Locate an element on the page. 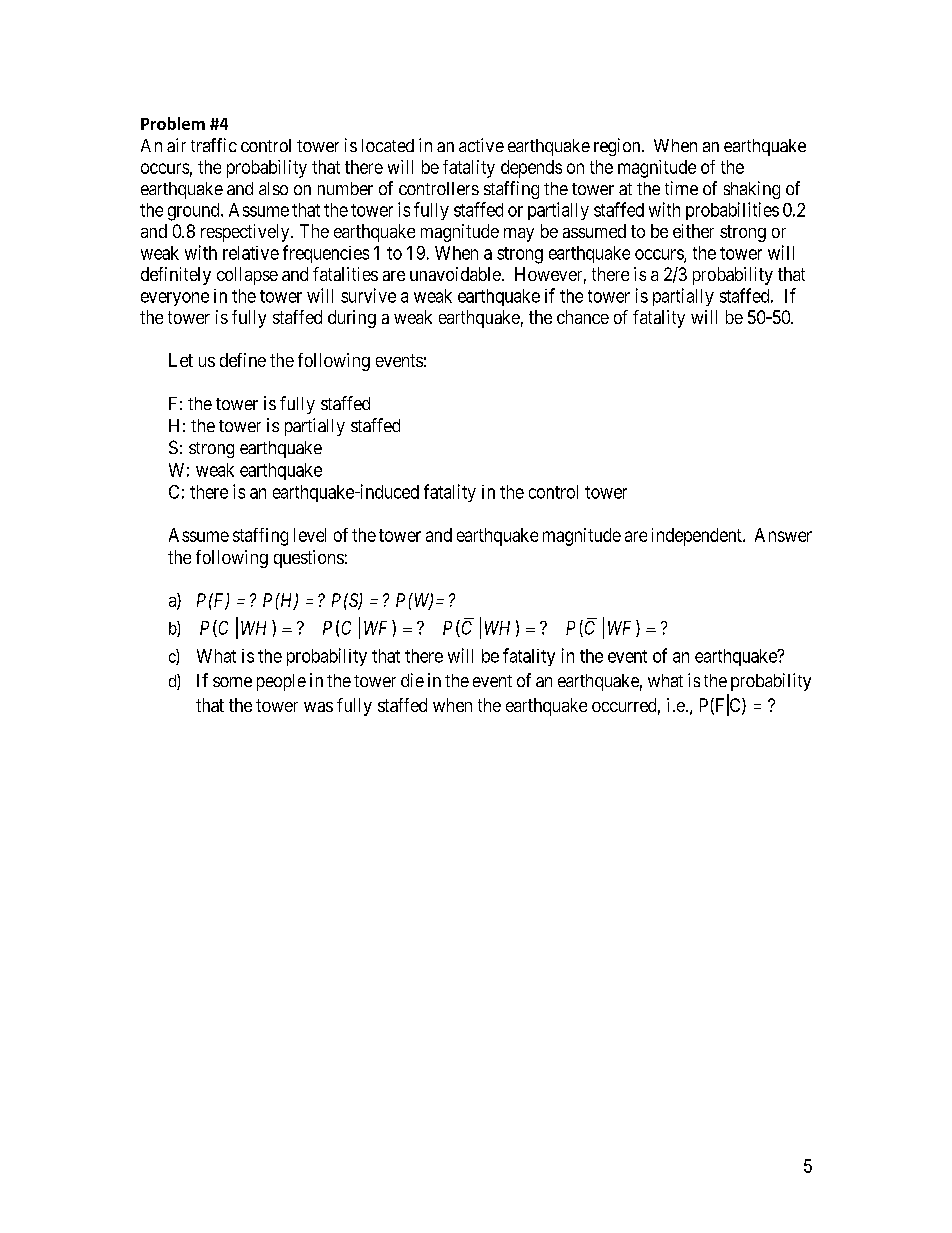 The height and width of the document is (1233, 952). some is located at coordinates (232, 682).
